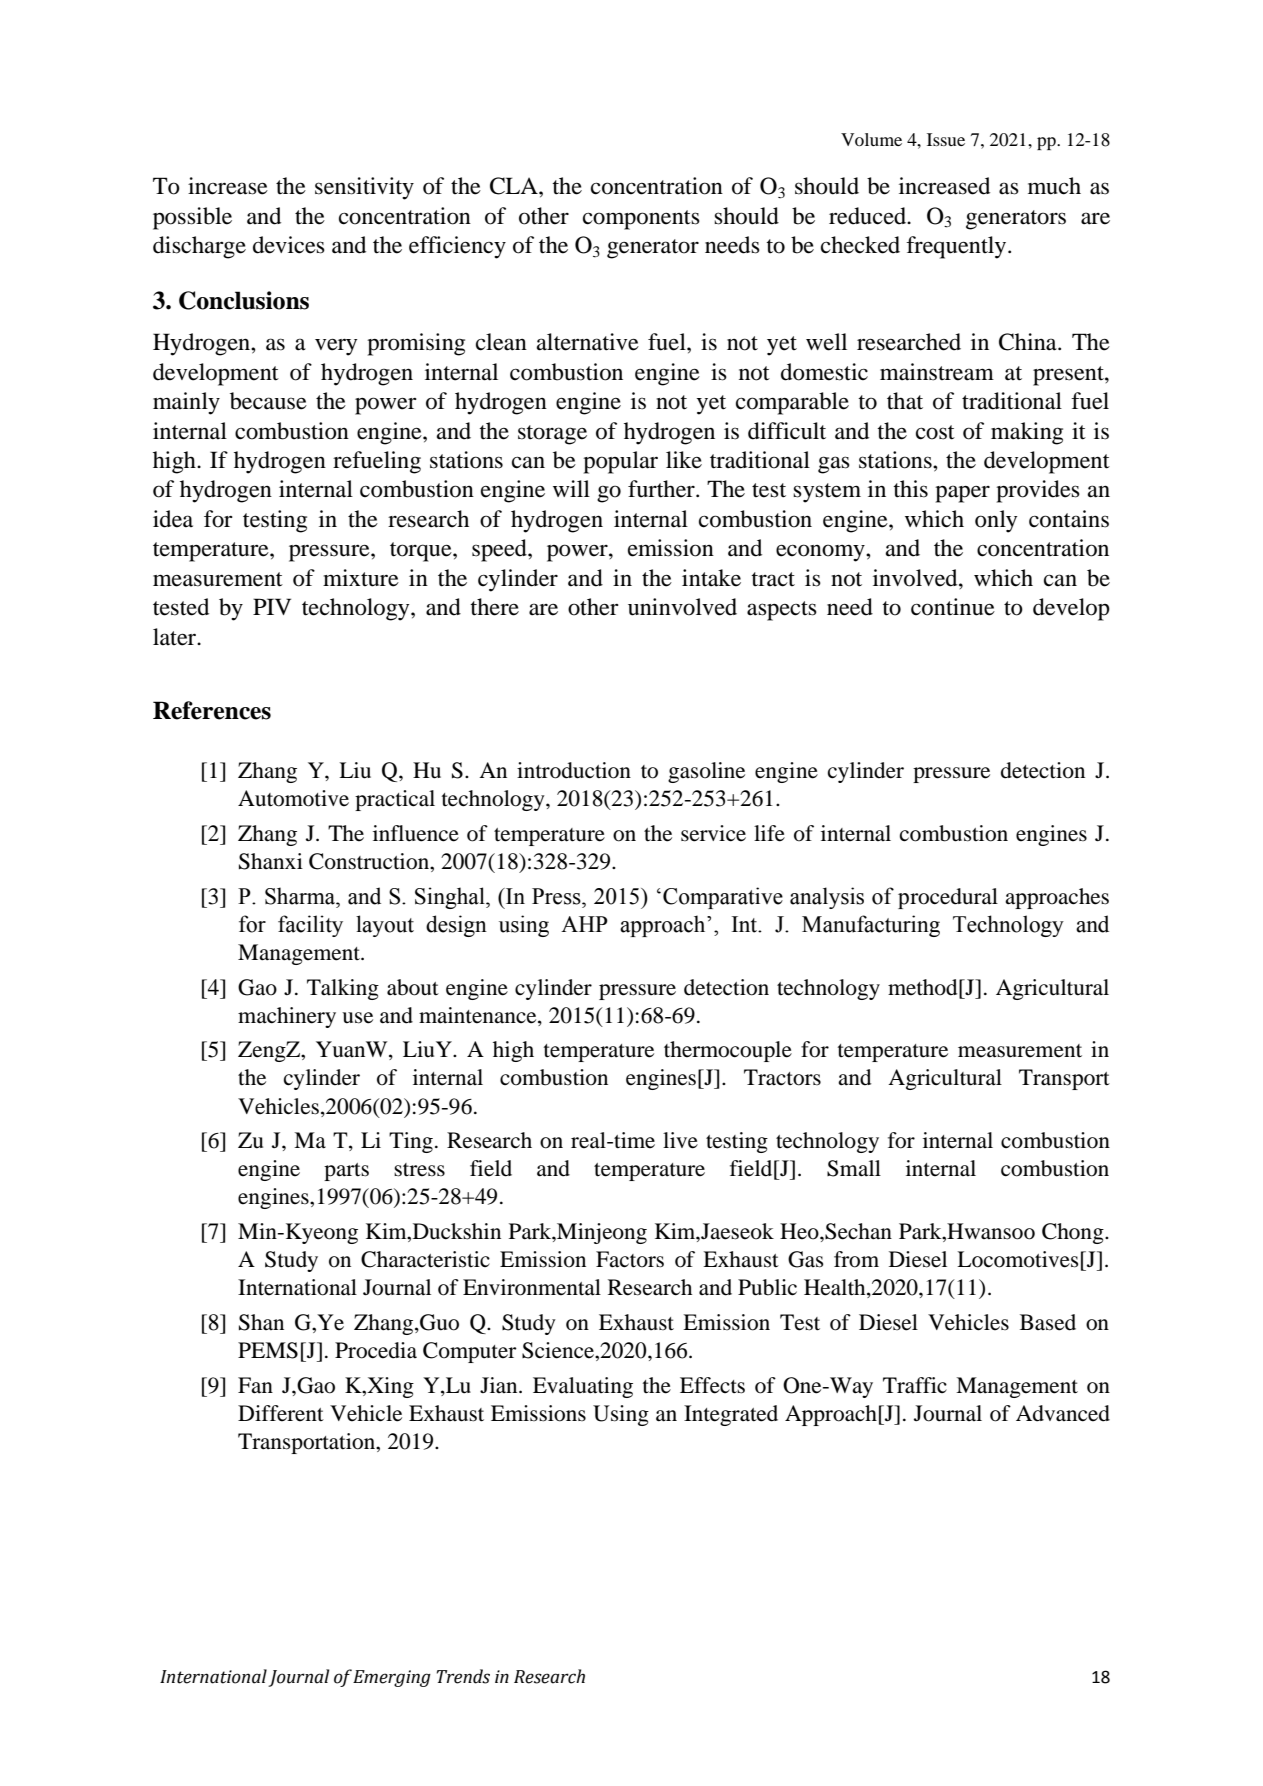 The height and width of the screenshot is (1786, 1263). I want to click on Sharma, so click(301, 896).
